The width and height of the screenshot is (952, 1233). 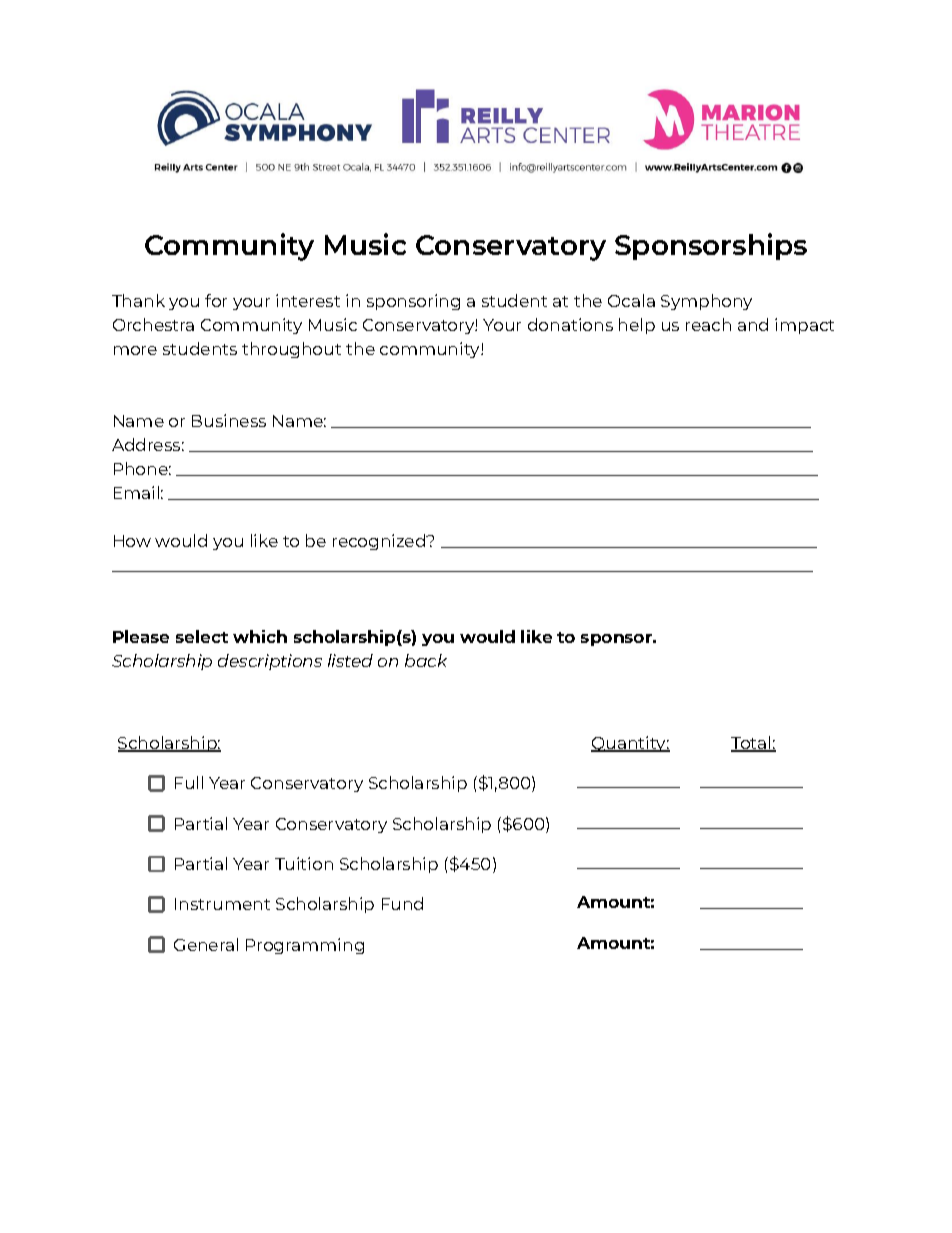 What do you see at coordinates (216, 300) in the screenshot?
I see `for` at bounding box center [216, 300].
